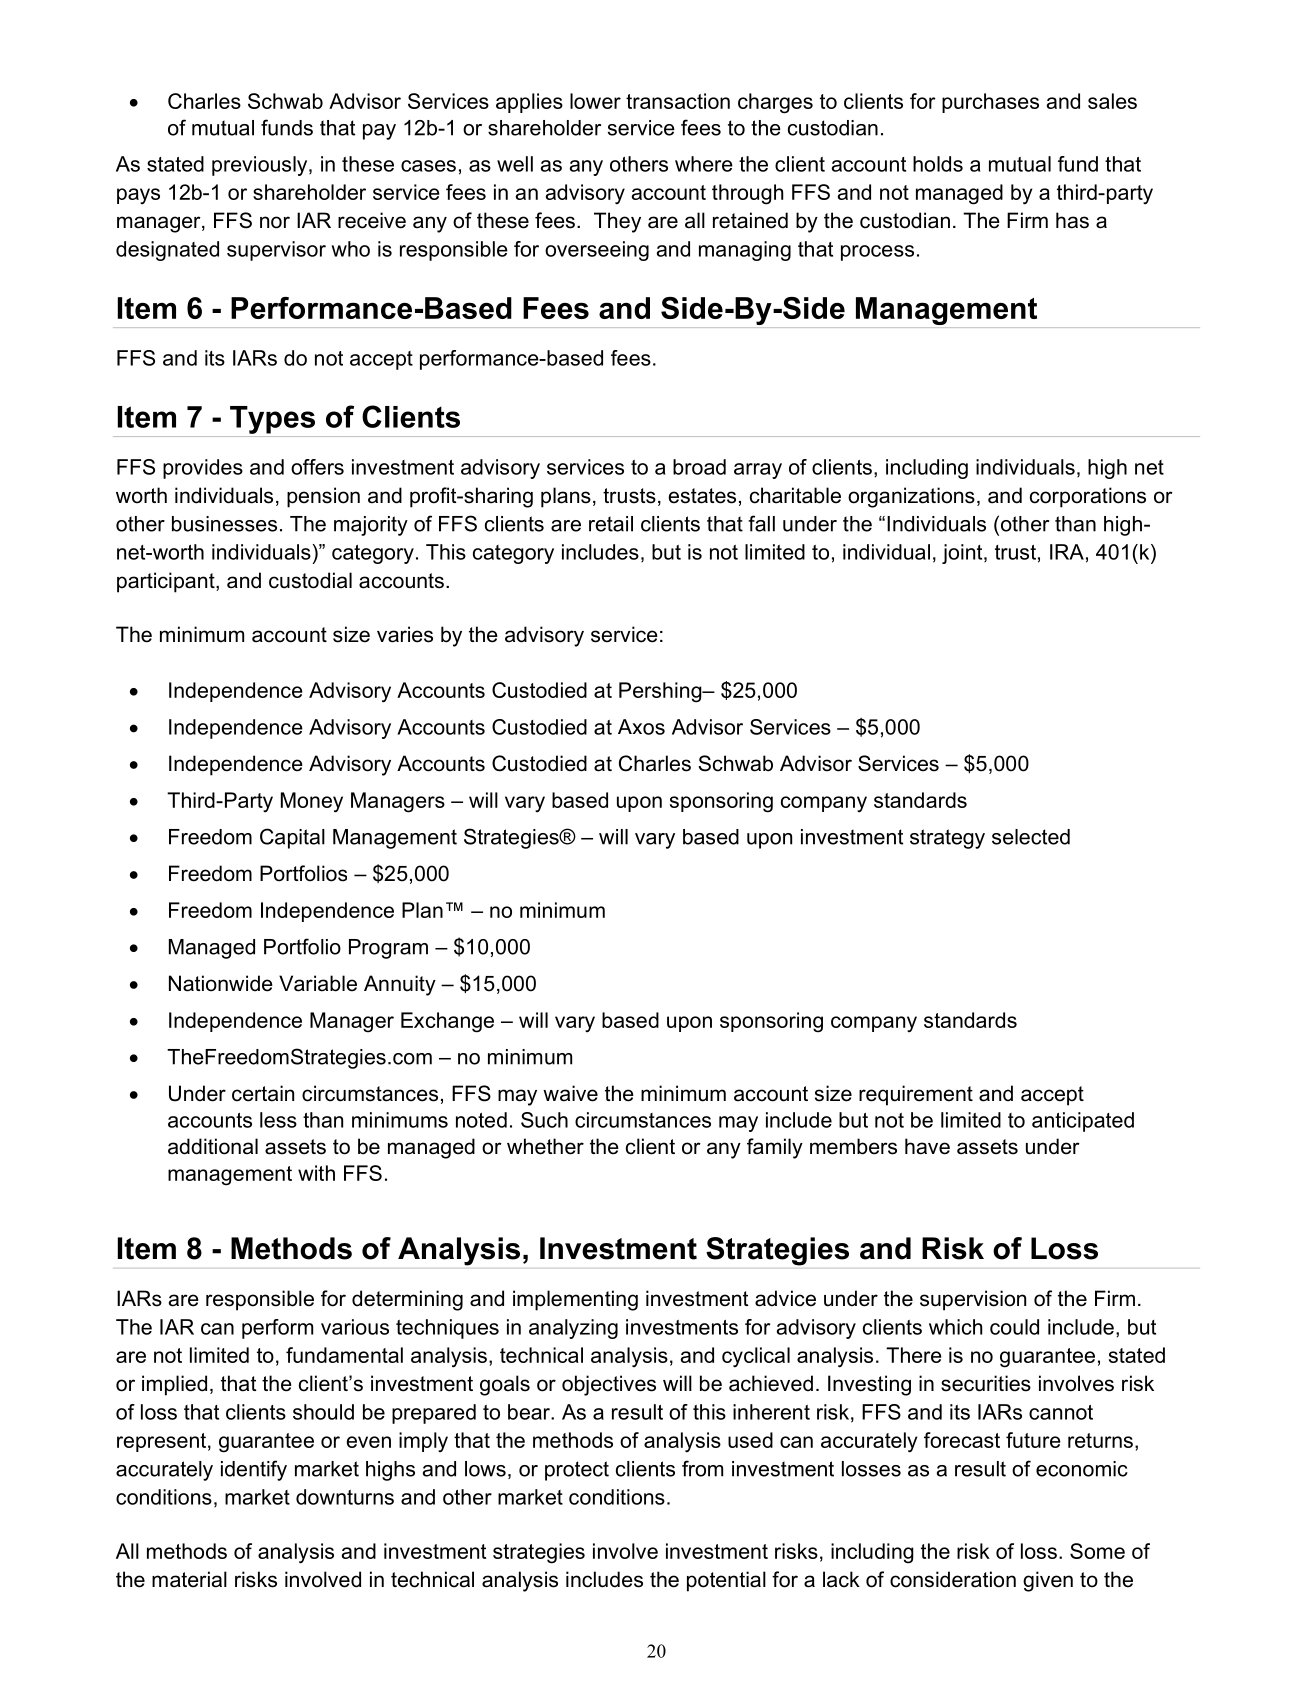 The image size is (1313, 1699). Describe the element at coordinates (595, 101) in the screenshot. I see `lower` at that location.
